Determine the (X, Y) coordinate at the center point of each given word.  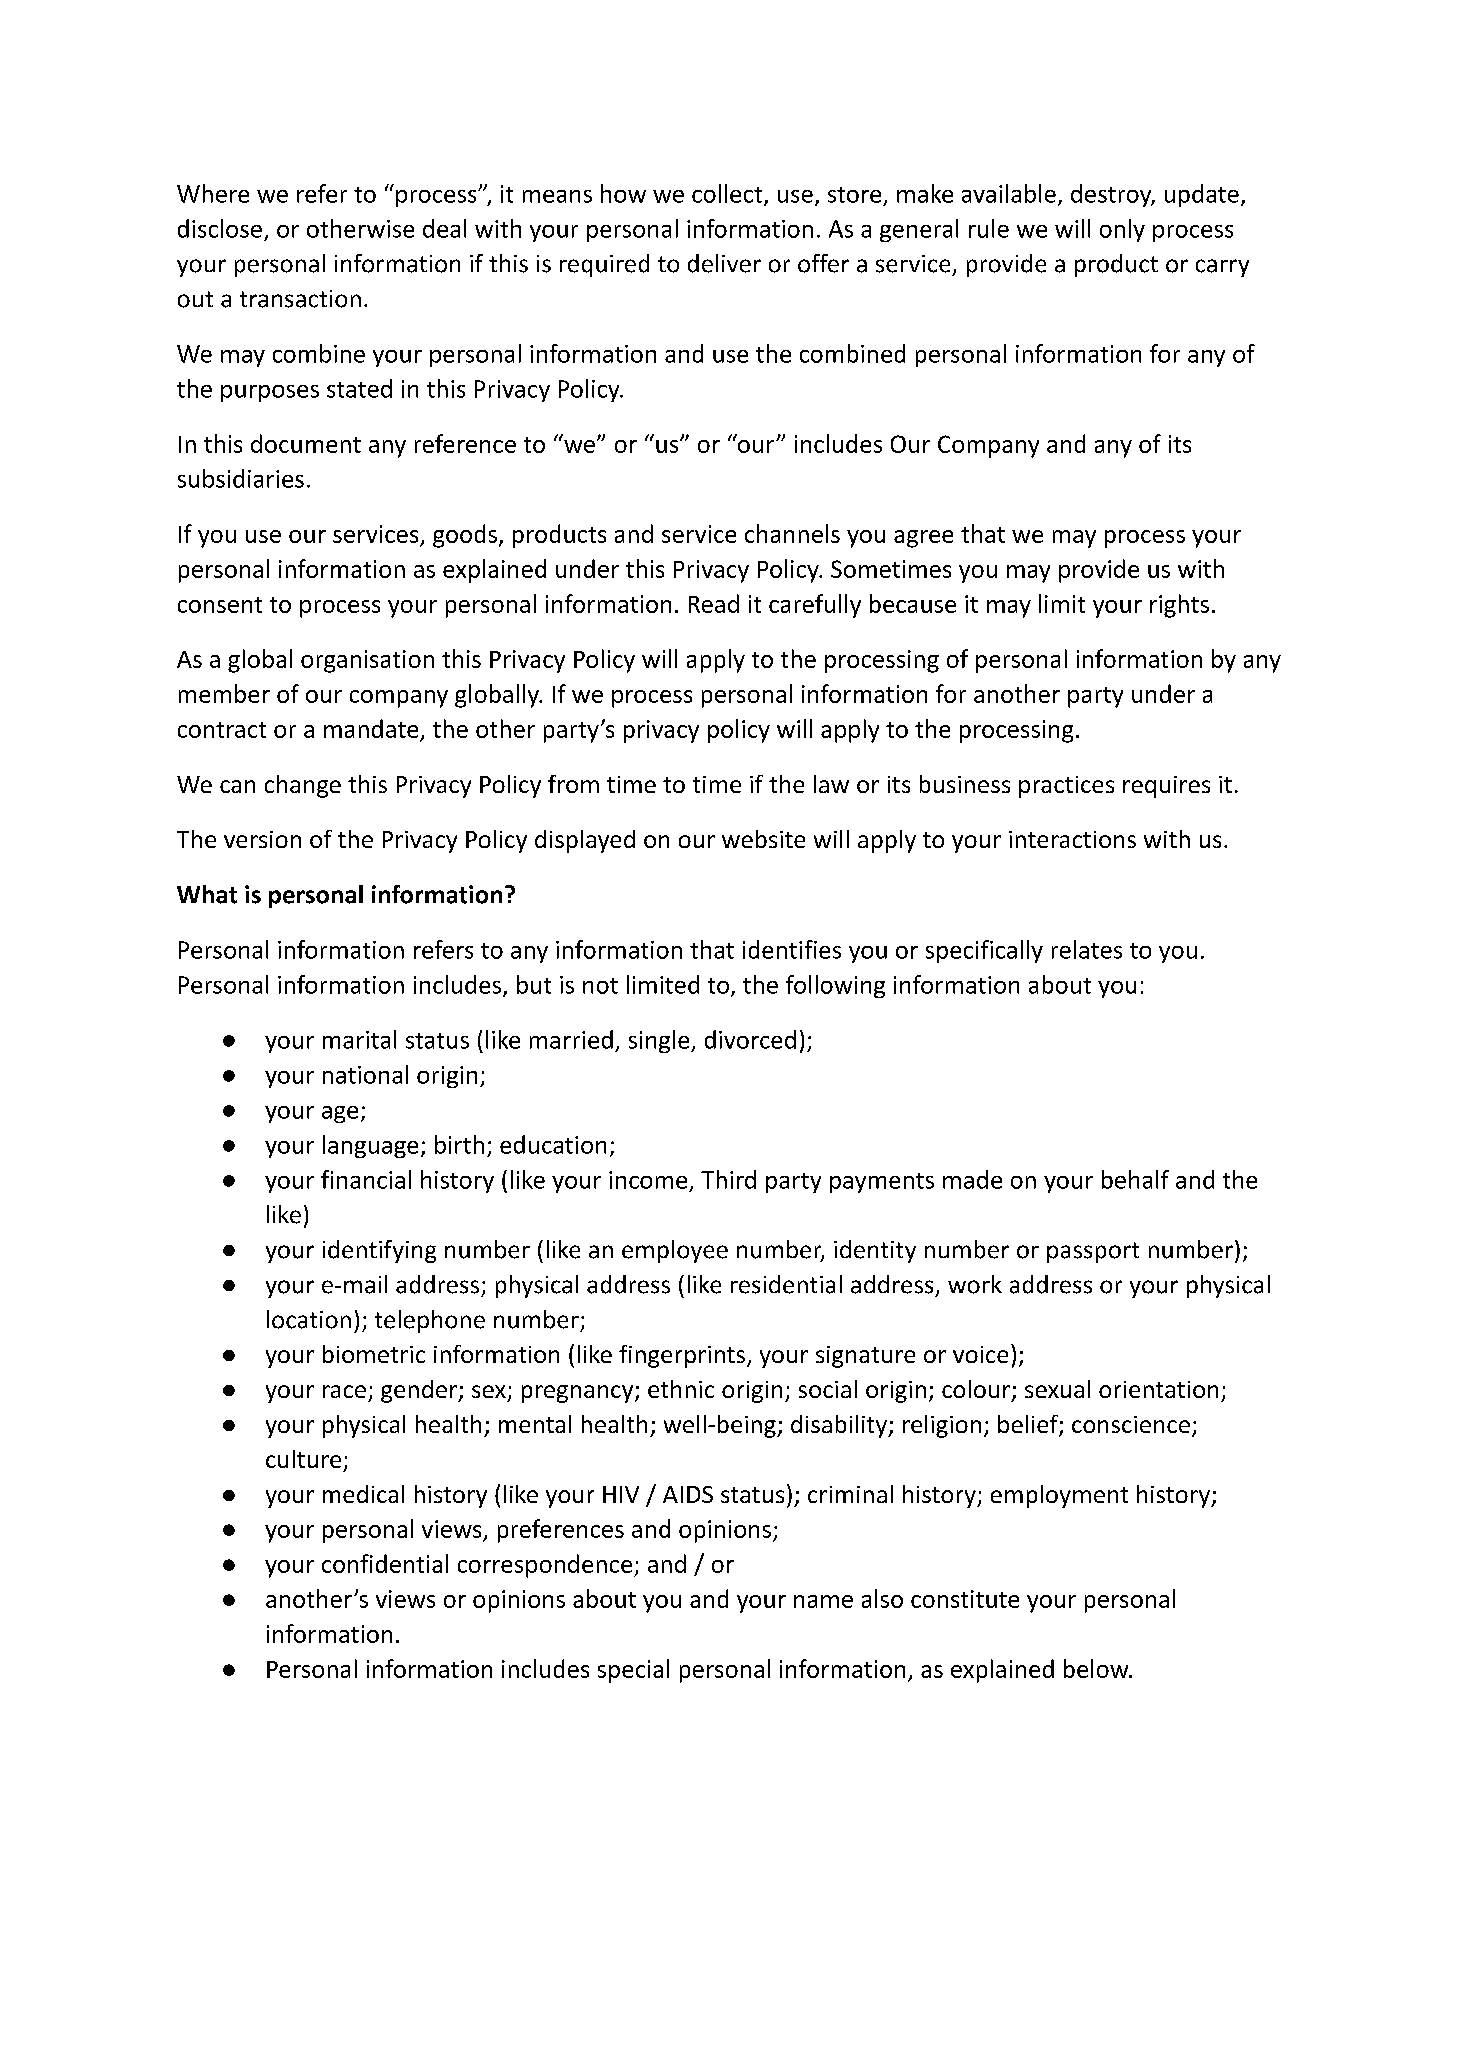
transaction (300, 299)
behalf (1135, 1179)
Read (714, 603)
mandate (371, 728)
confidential (385, 1563)
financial (366, 1179)
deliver (724, 263)
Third (728, 1179)
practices (1066, 787)
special (633, 1671)
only (1122, 230)
